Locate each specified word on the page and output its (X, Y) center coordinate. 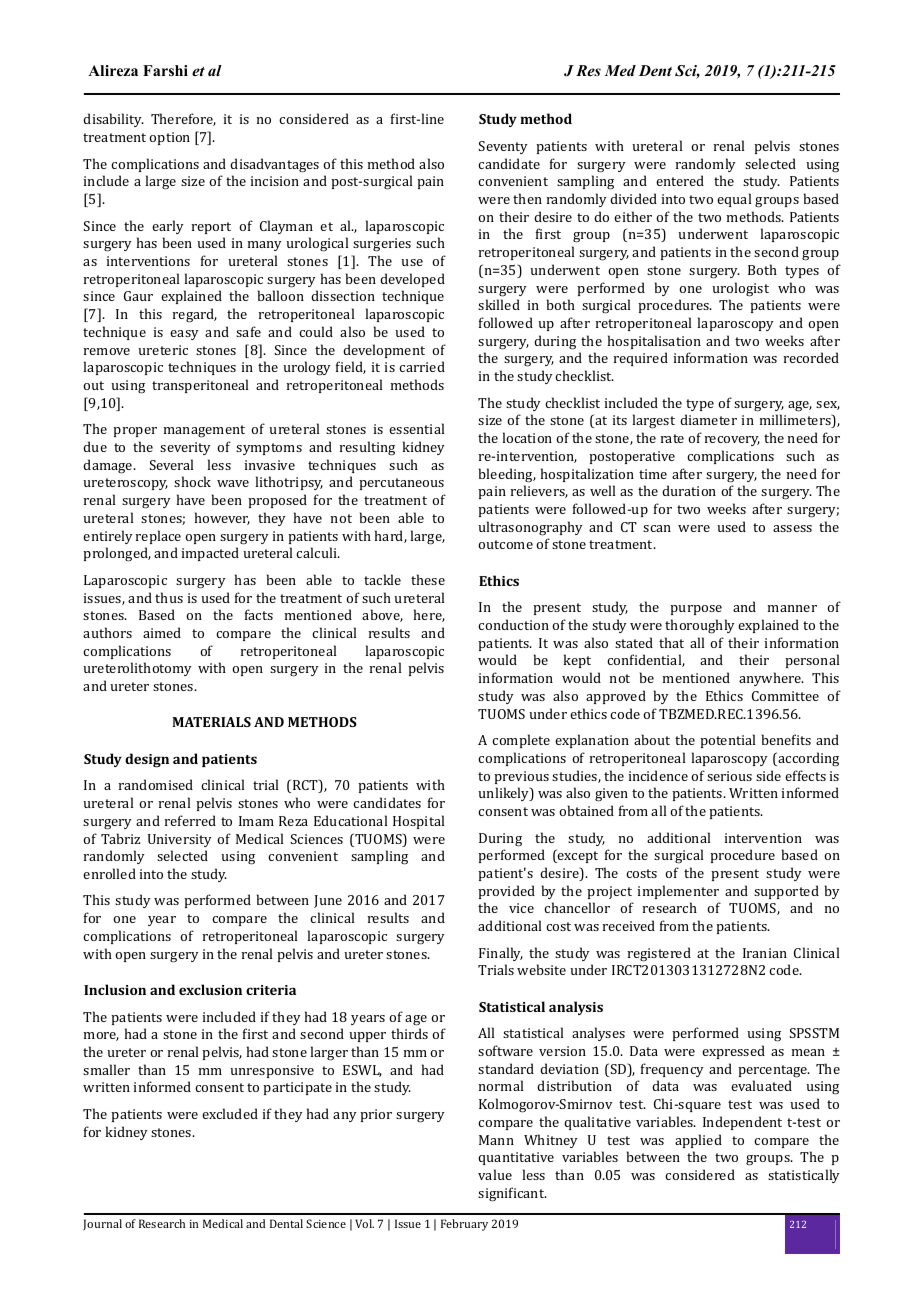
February (464, 1225)
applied (698, 1141)
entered (680, 180)
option (169, 138)
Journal (102, 1224)
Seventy (503, 147)
